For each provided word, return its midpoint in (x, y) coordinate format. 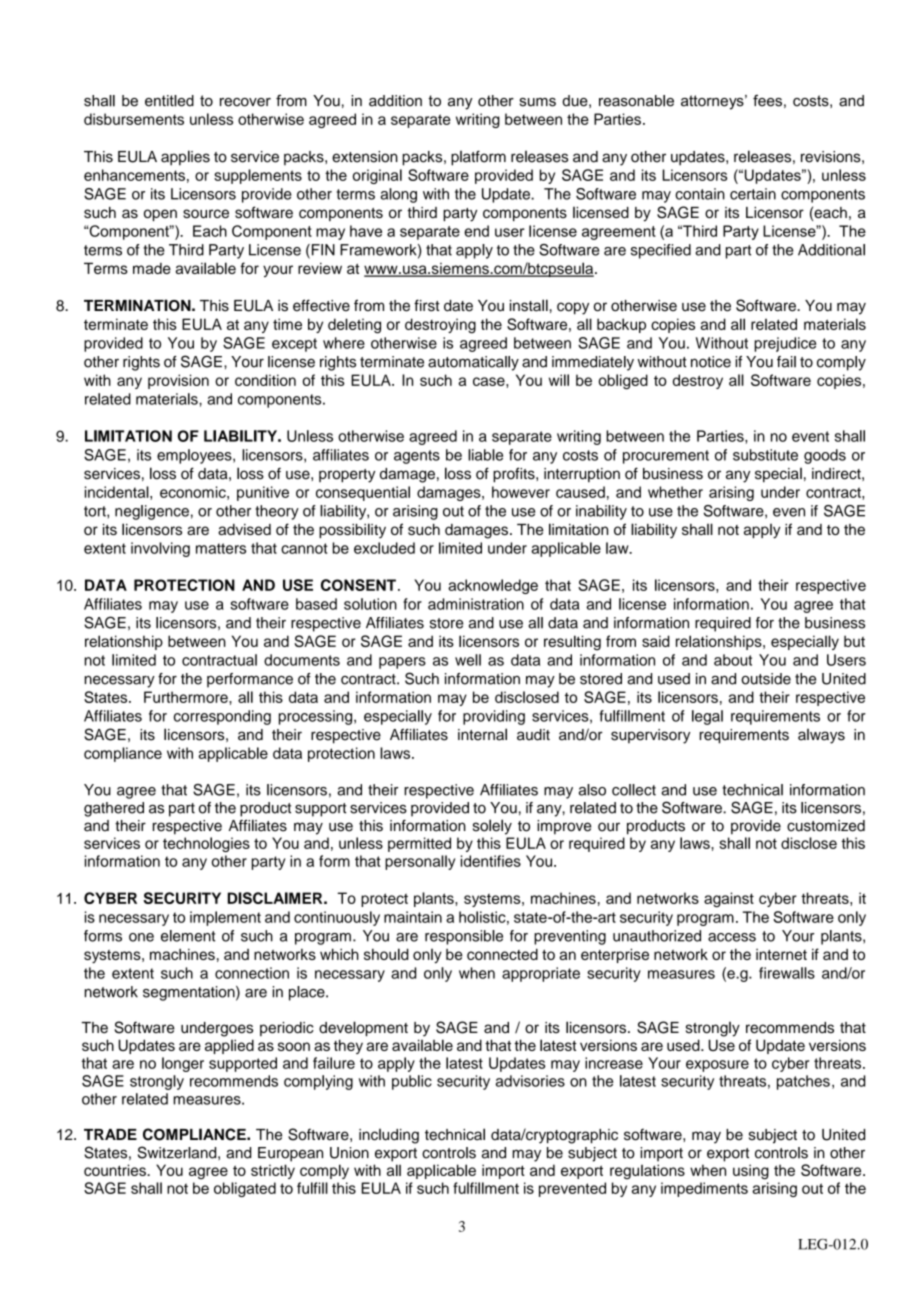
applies (185, 158)
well (468, 660)
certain (753, 194)
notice (711, 362)
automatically (473, 363)
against (729, 899)
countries (116, 1170)
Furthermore (187, 697)
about (733, 660)
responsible (464, 937)
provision (178, 381)
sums (538, 102)
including (389, 1136)
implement (225, 918)
